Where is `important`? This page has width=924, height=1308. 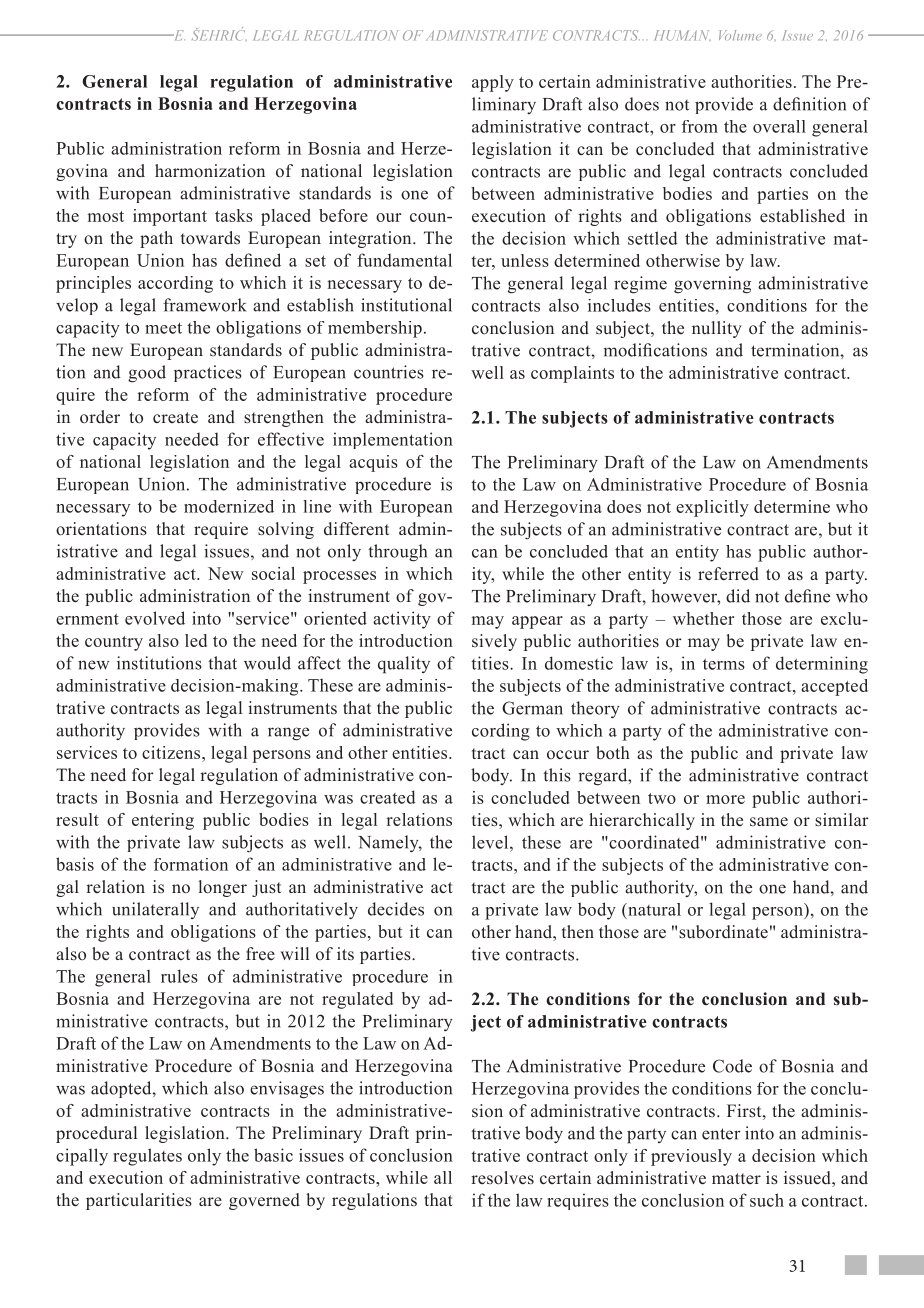 important is located at coordinates (170, 217).
